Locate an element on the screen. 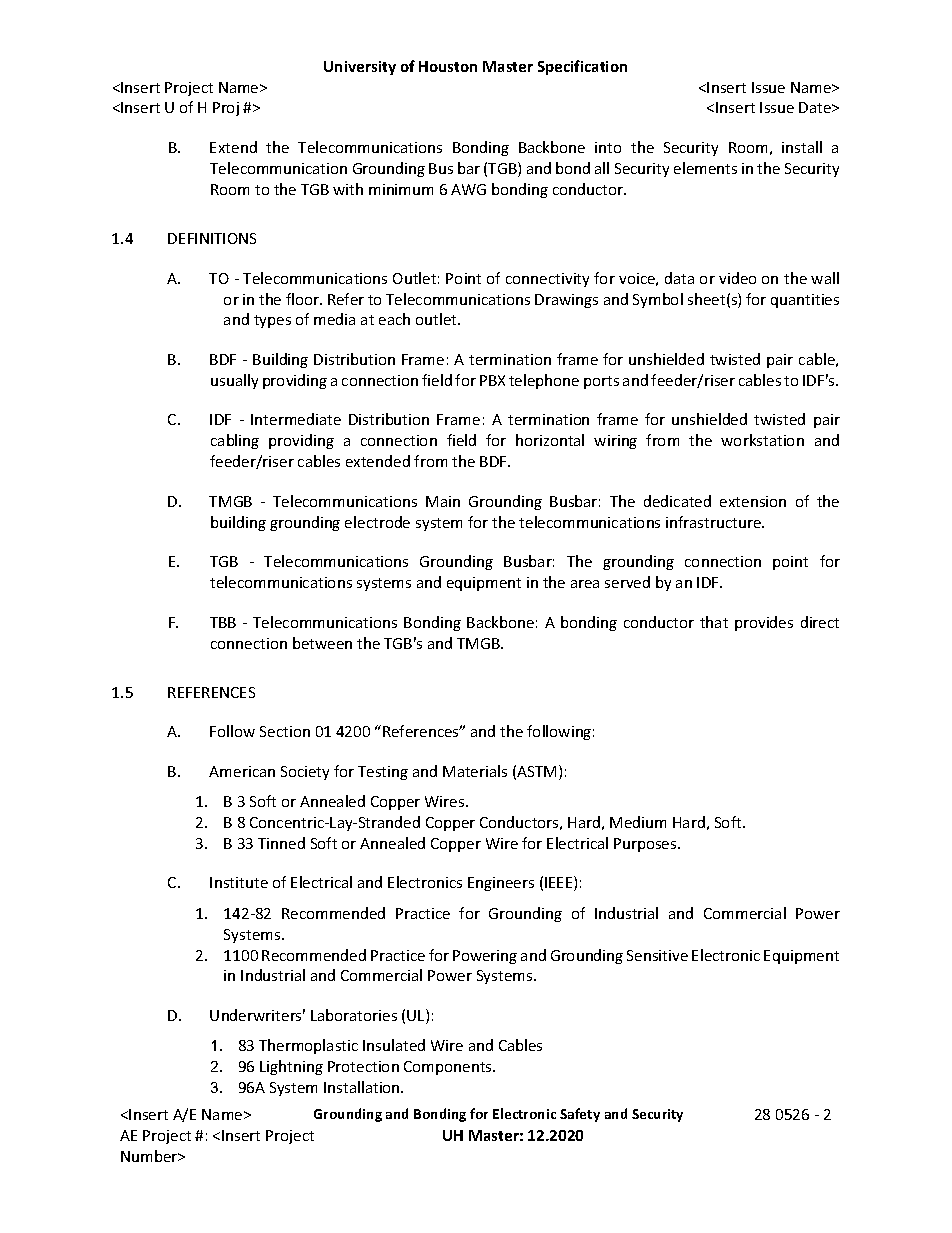  Houston is located at coordinates (448, 66).
